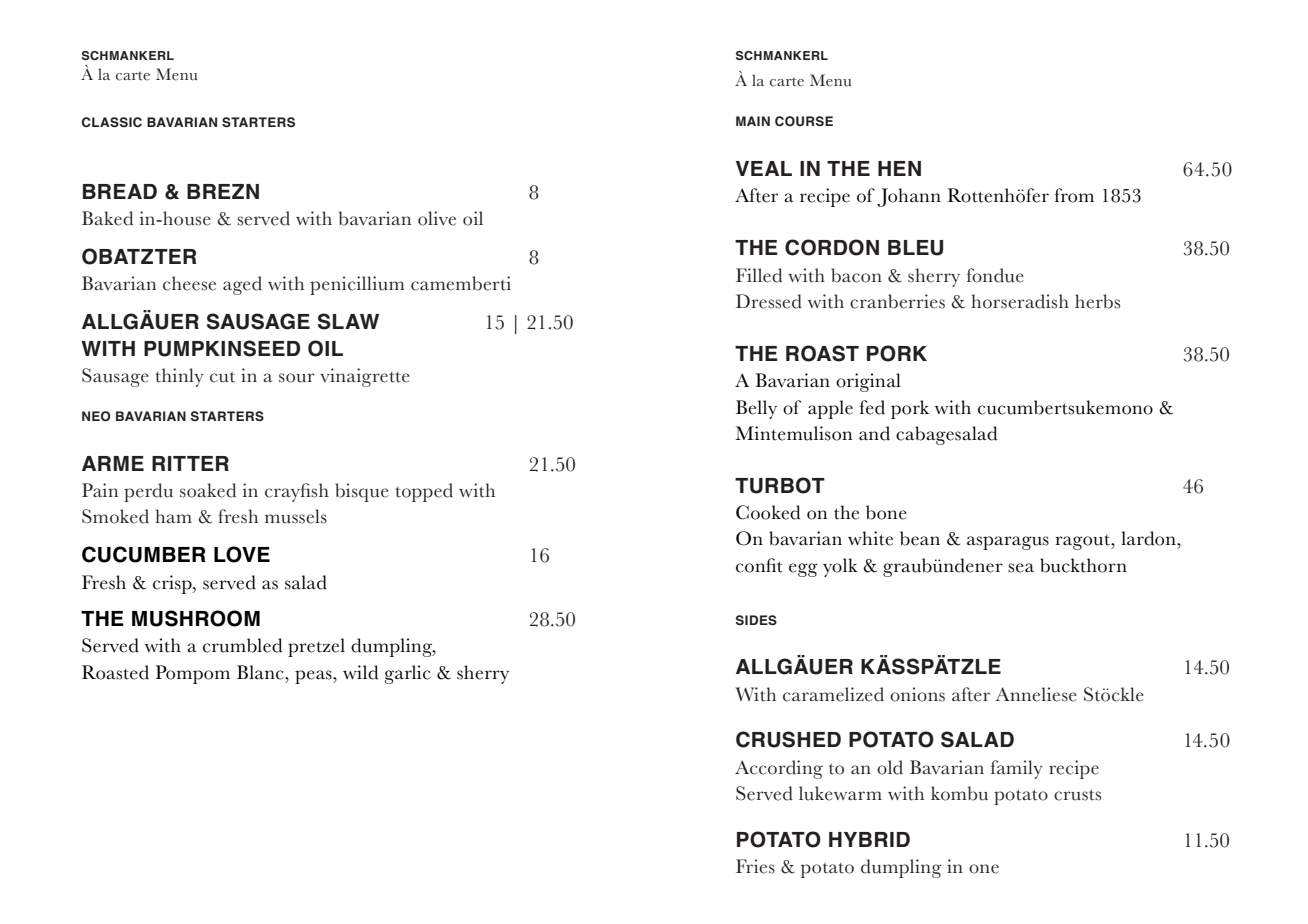 This screenshot has width=1308, height=924. Describe the element at coordinates (899, 168) in the screenshot. I see `HEN` at that location.
